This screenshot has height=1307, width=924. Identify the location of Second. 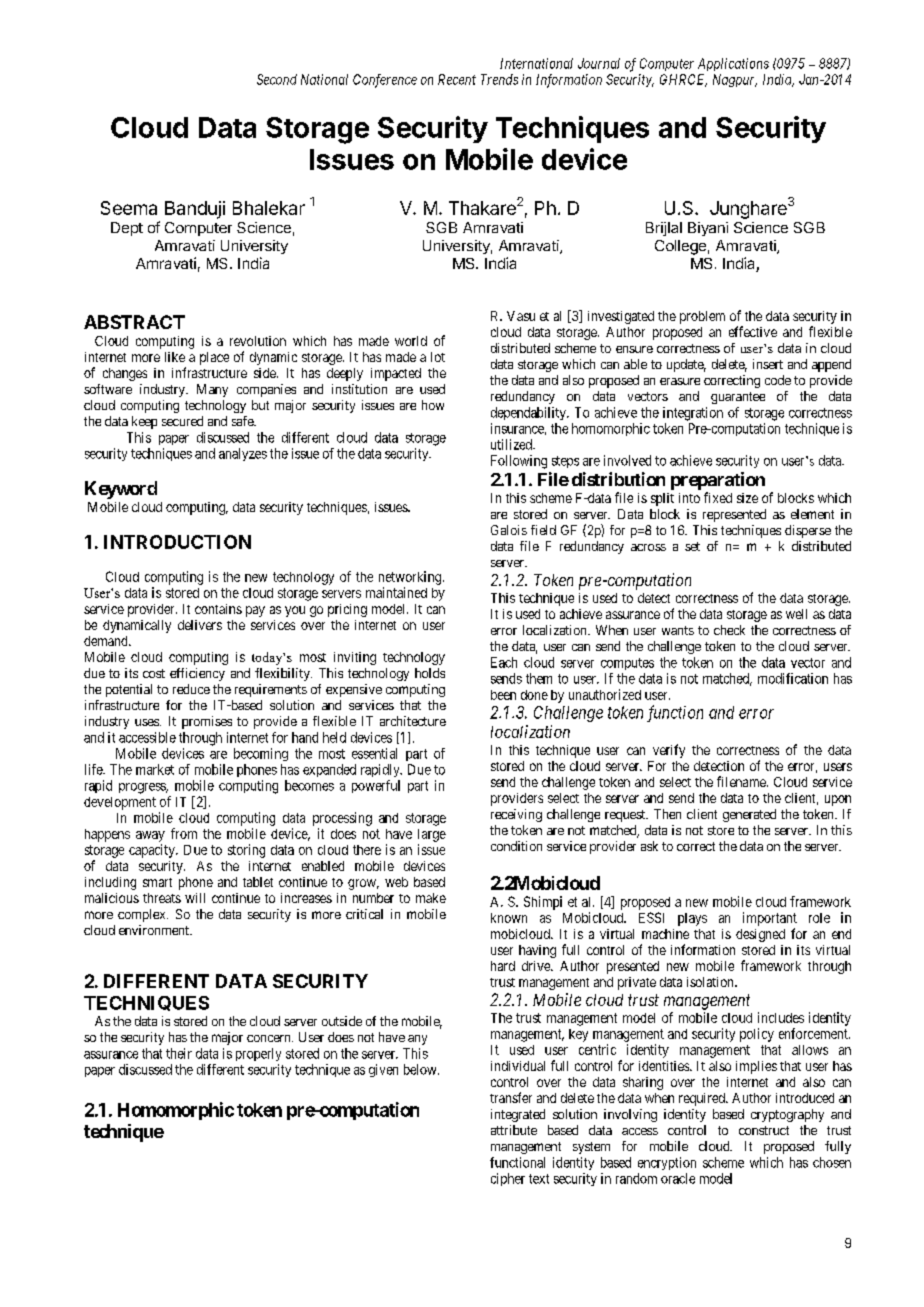
(277, 79).
